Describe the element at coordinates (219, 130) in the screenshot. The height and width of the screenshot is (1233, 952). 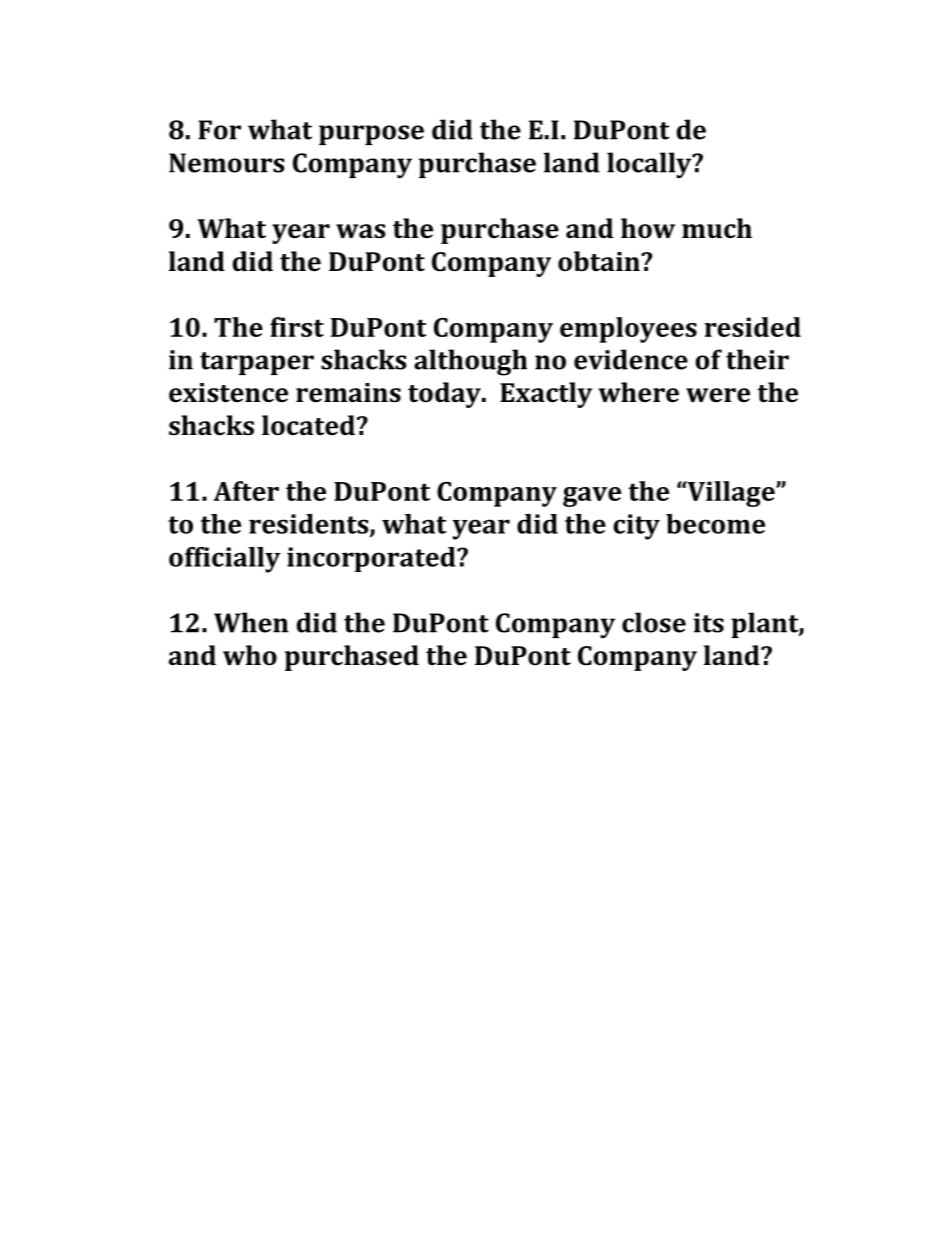
I see `For` at that location.
